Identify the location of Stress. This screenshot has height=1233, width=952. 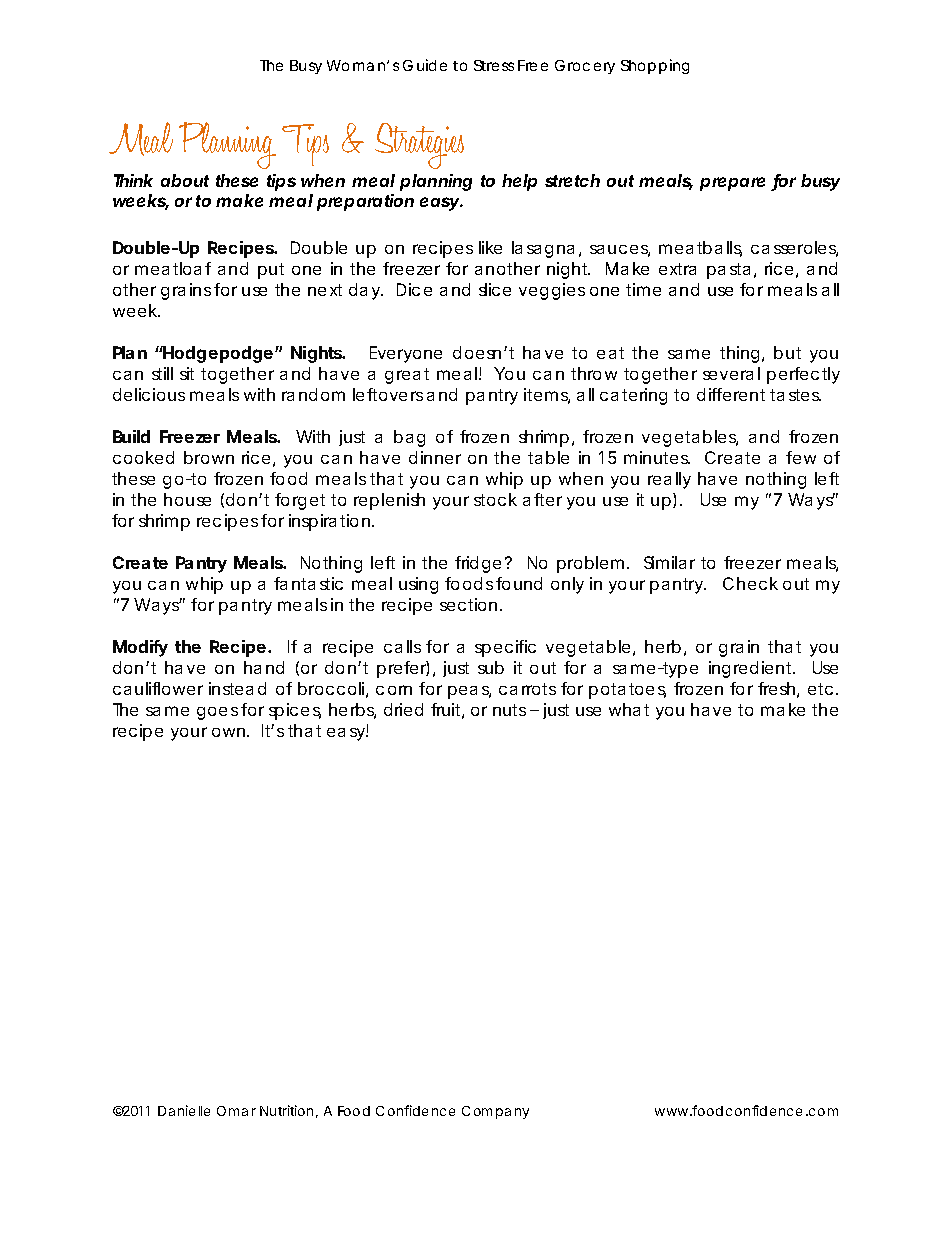
(494, 65).
